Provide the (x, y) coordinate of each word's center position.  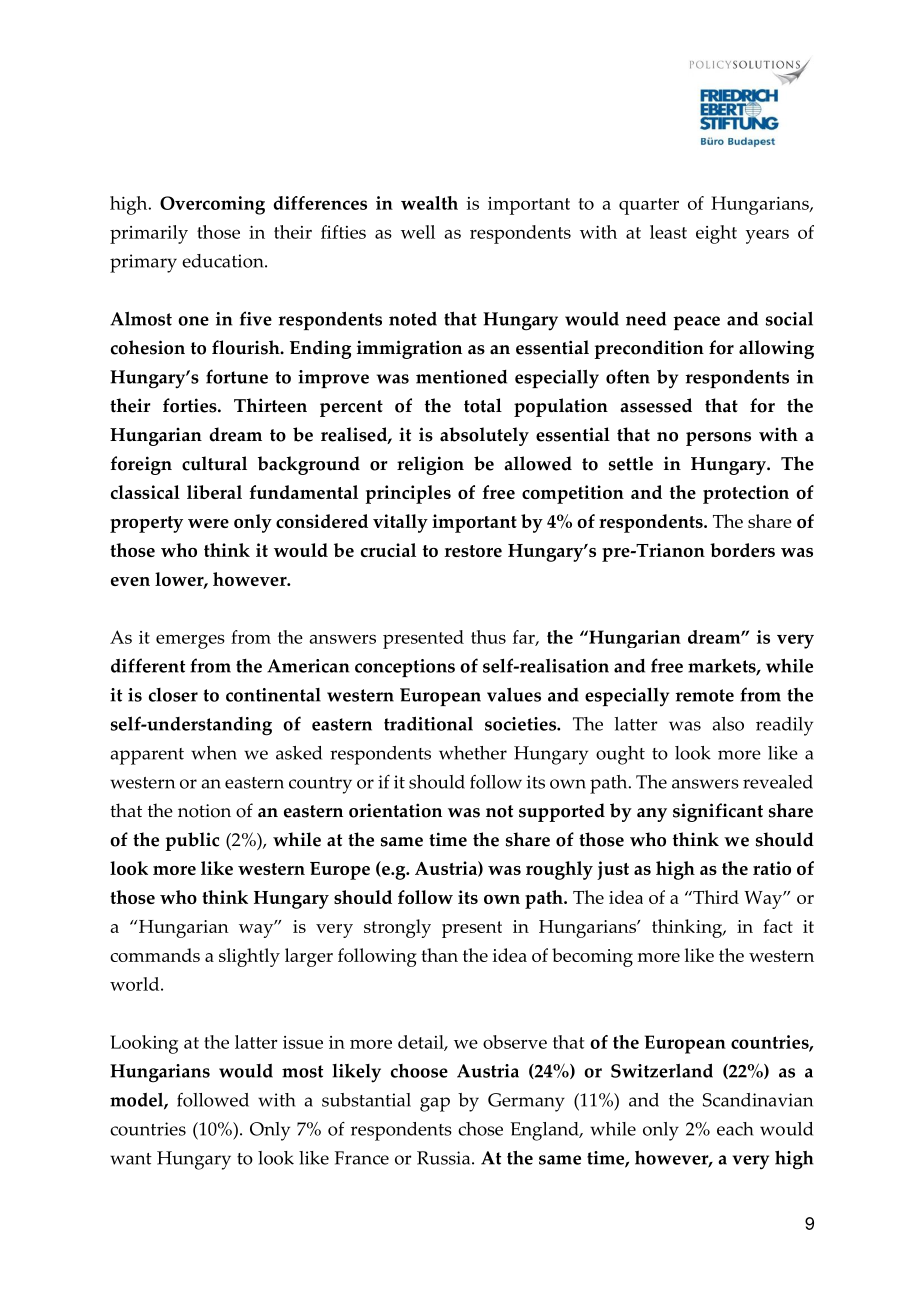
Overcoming (212, 205)
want (131, 1159)
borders (742, 550)
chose (480, 1129)
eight (716, 234)
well (418, 232)
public (192, 841)
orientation (395, 810)
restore (473, 551)
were (208, 523)
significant (718, 812)
